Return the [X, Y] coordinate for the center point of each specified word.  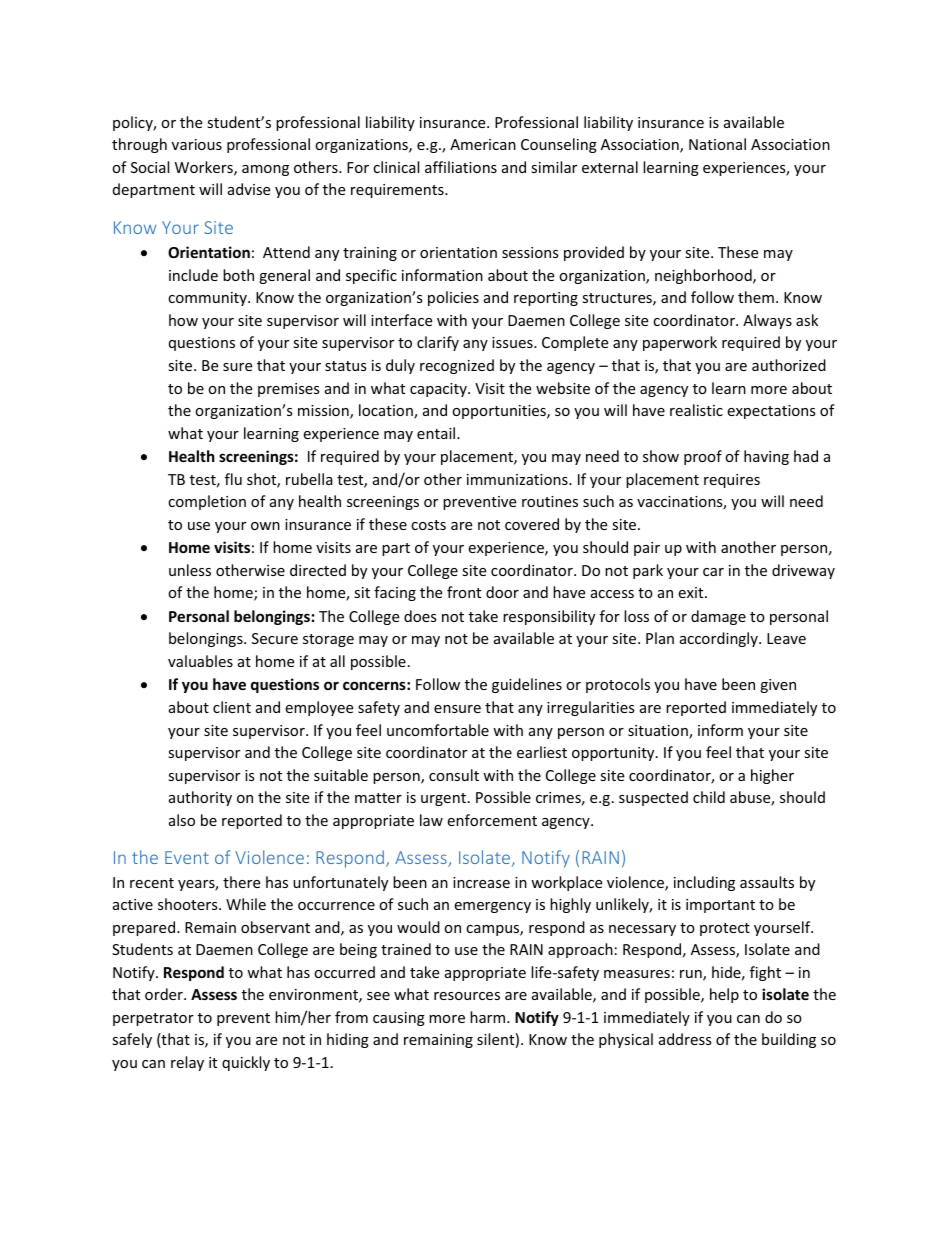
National [717, 144]
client [232, 707]
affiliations [461, 167]
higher [772, 776]
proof [703, 457]
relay [187, 1063]
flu [233, 479]
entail [437, 433]
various [197, 144]
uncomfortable [438, 730]
